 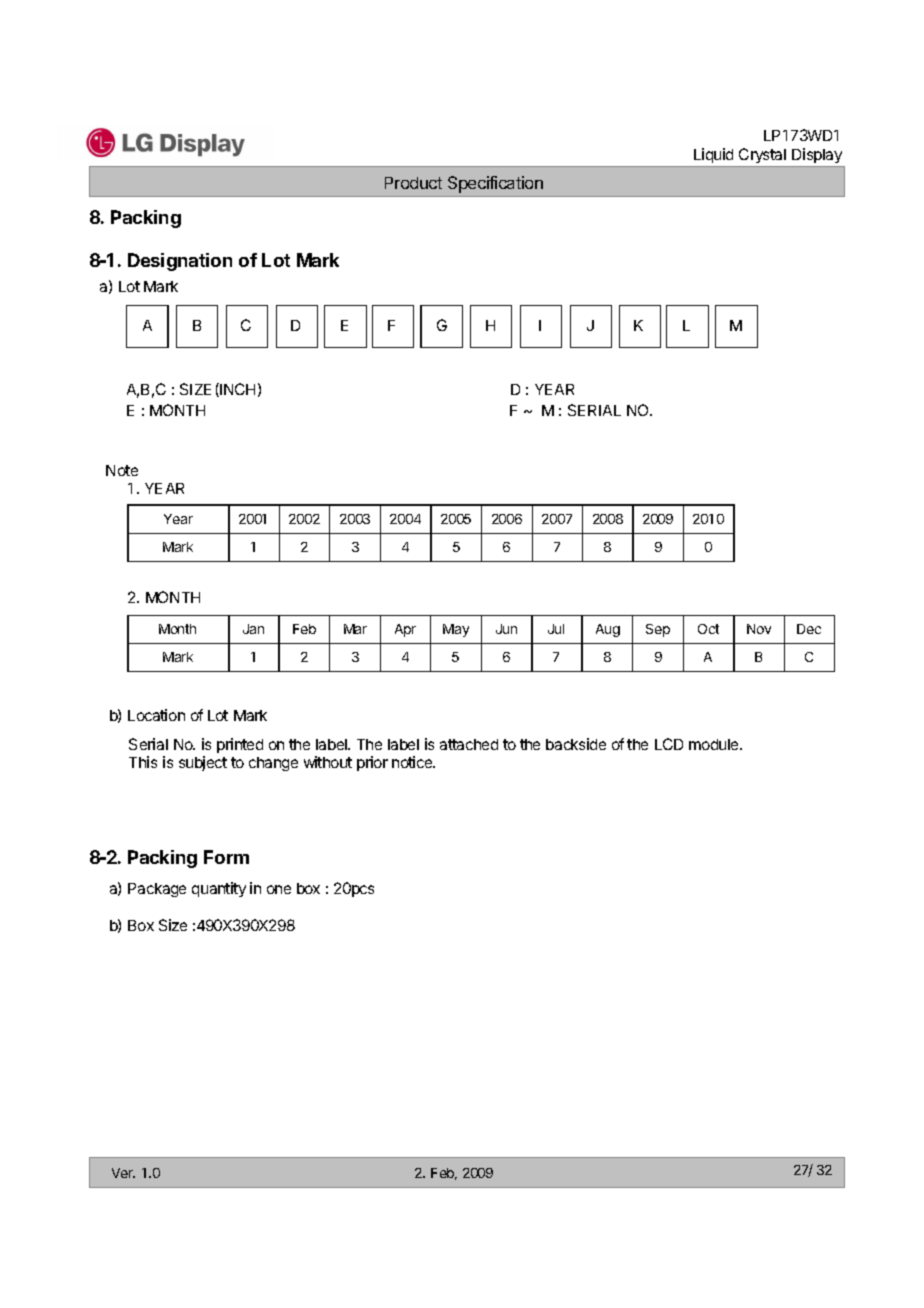 What do you see at coordinates (708, 629) in the screenshot?
I see `Oct` at bounding box center [708, 629].
